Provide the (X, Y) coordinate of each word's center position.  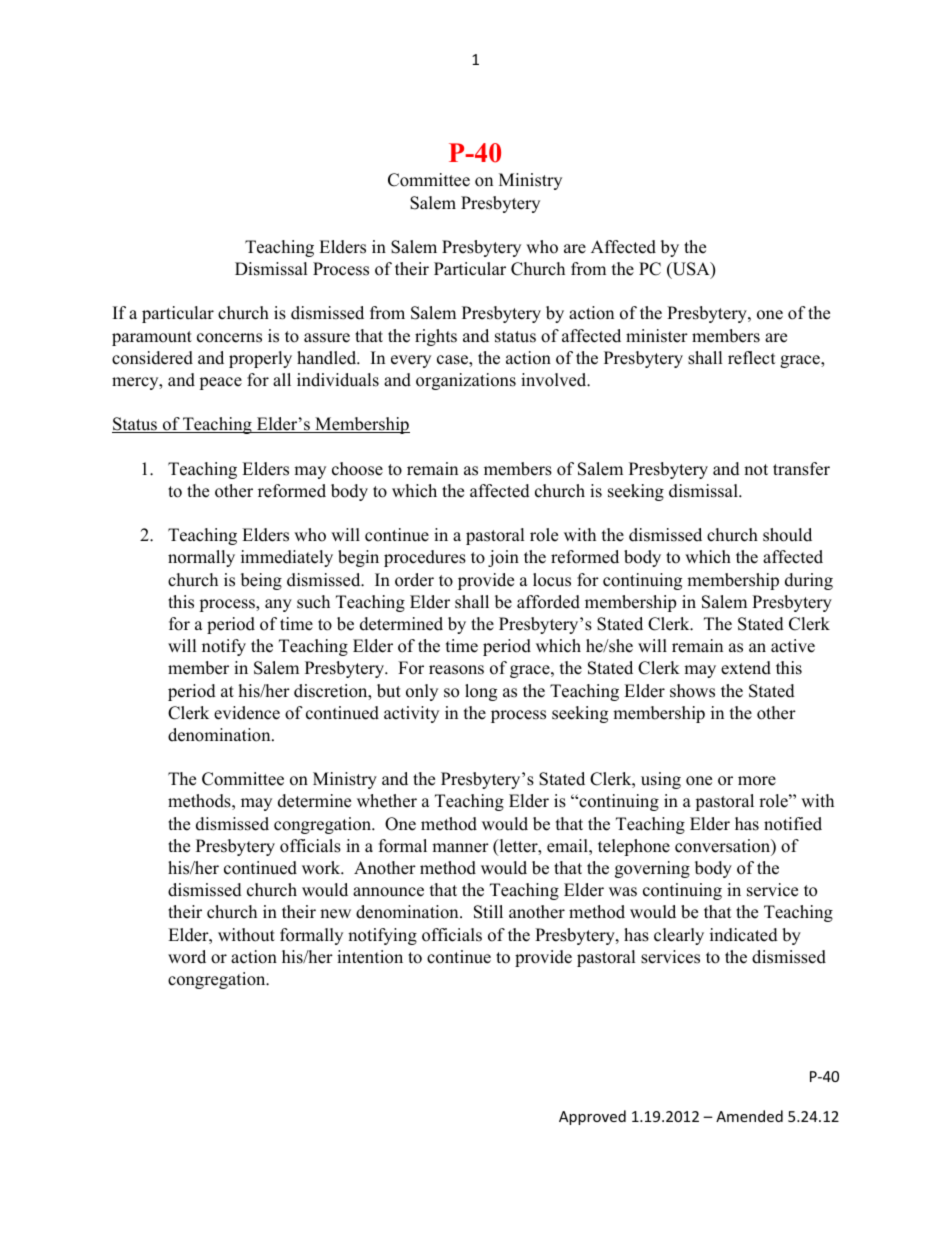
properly (260, 359)
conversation (723, 846)
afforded (548, 602)
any (278, 605)
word (187, 957)
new (335, 914)
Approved (592, 1117)
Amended (749, 1116)
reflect (752, 358)
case (453, 361)
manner (460, 848)
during (809, 581)
